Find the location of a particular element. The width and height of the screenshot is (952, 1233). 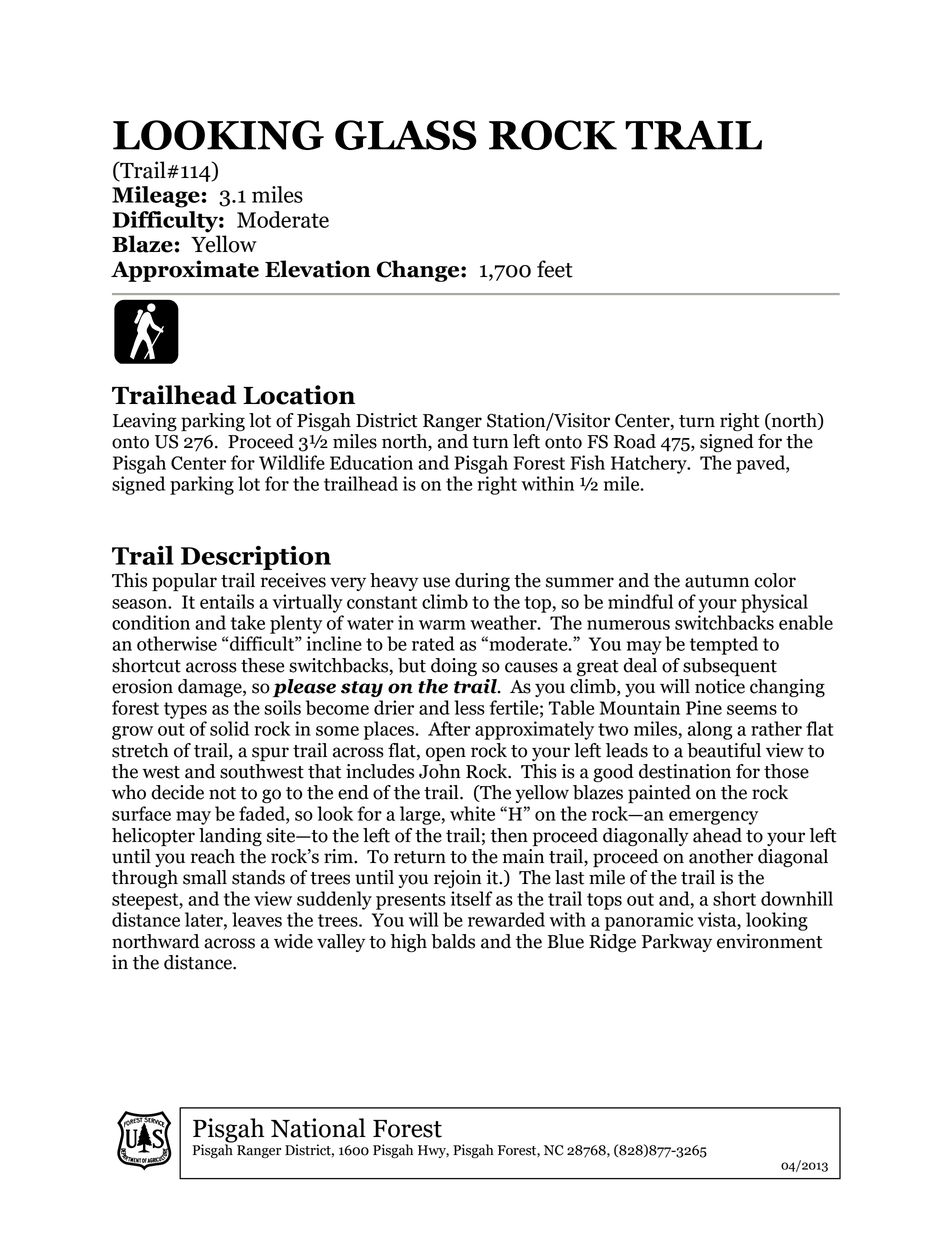

during is located at coordinates (482, 582).
